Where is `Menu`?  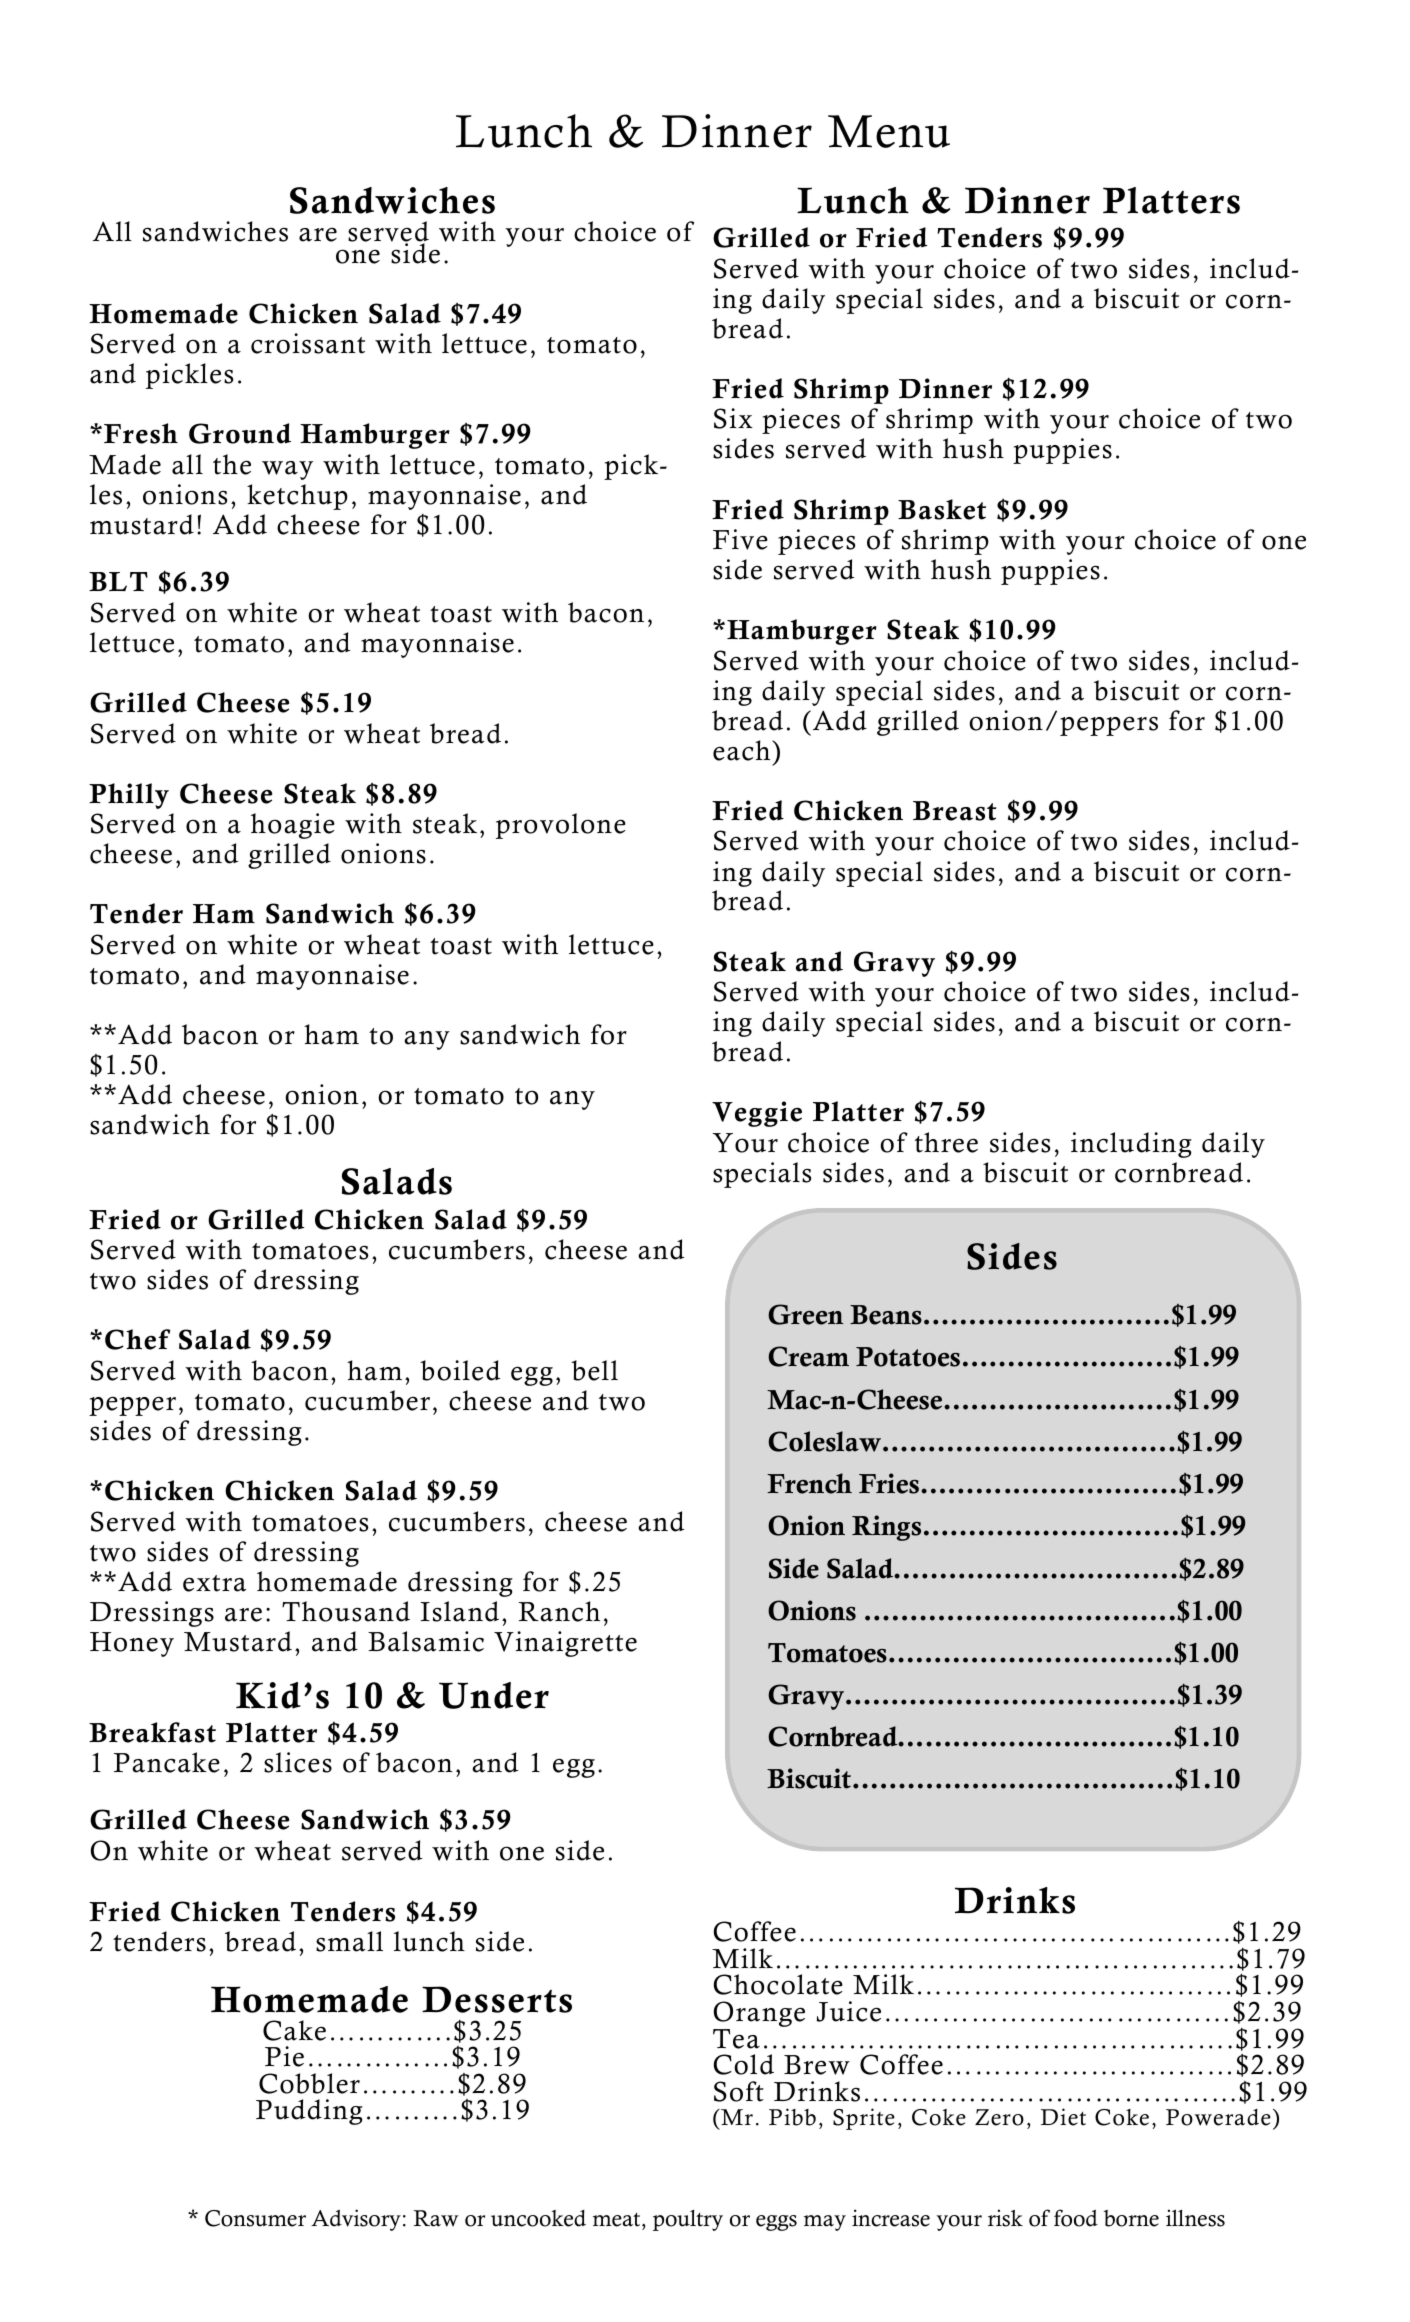
Menu is located at coordinates (889, 131).
